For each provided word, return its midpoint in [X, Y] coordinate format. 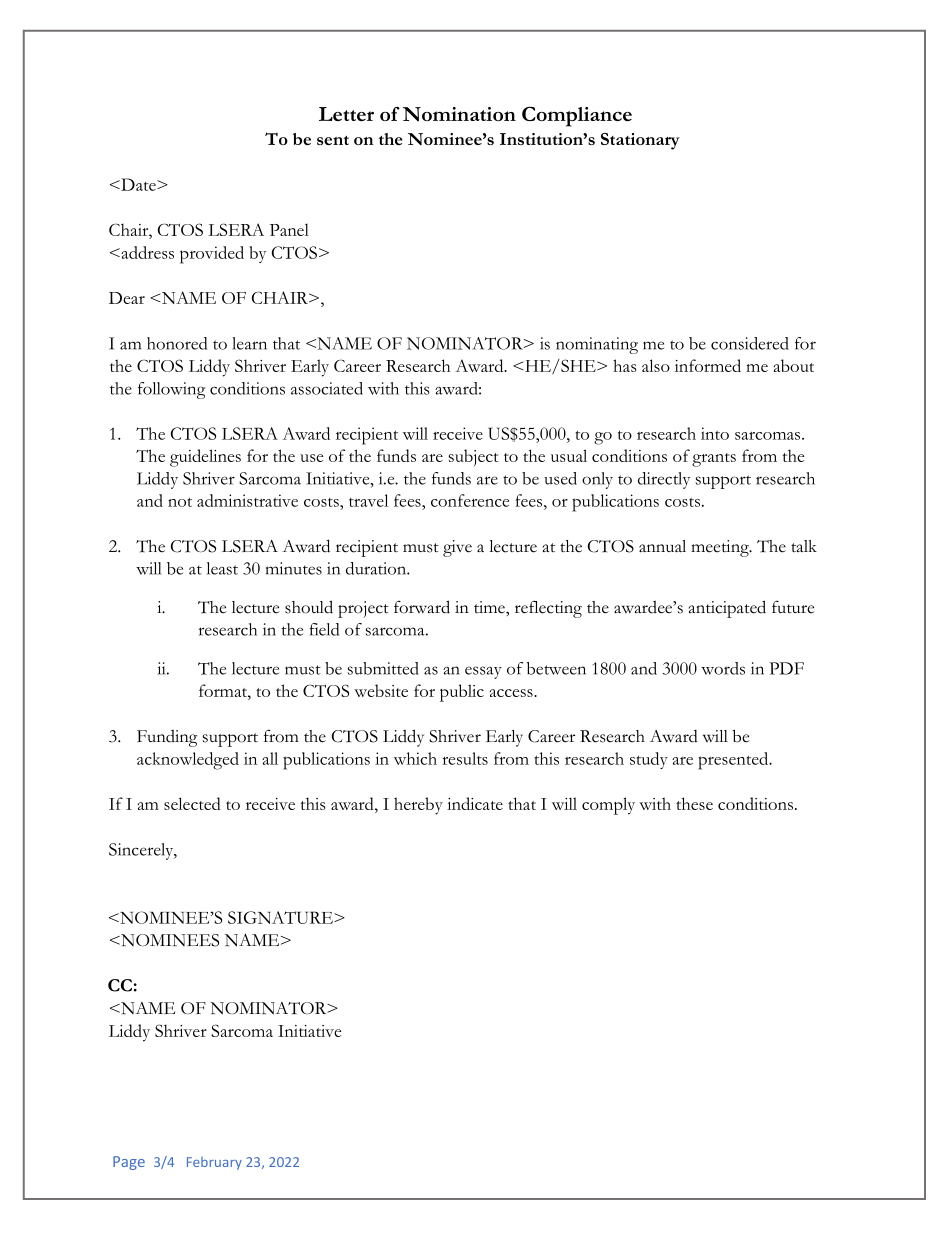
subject [473, 457]
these [694, 803]
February [214, 1163]
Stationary [640, 141]
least [222, 568]
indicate [475, 803]
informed [708, 365]
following [171, 390]
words [723, 668]
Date [138, 184]
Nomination [459, 114]
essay [483, 672]
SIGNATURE [281, 917]
